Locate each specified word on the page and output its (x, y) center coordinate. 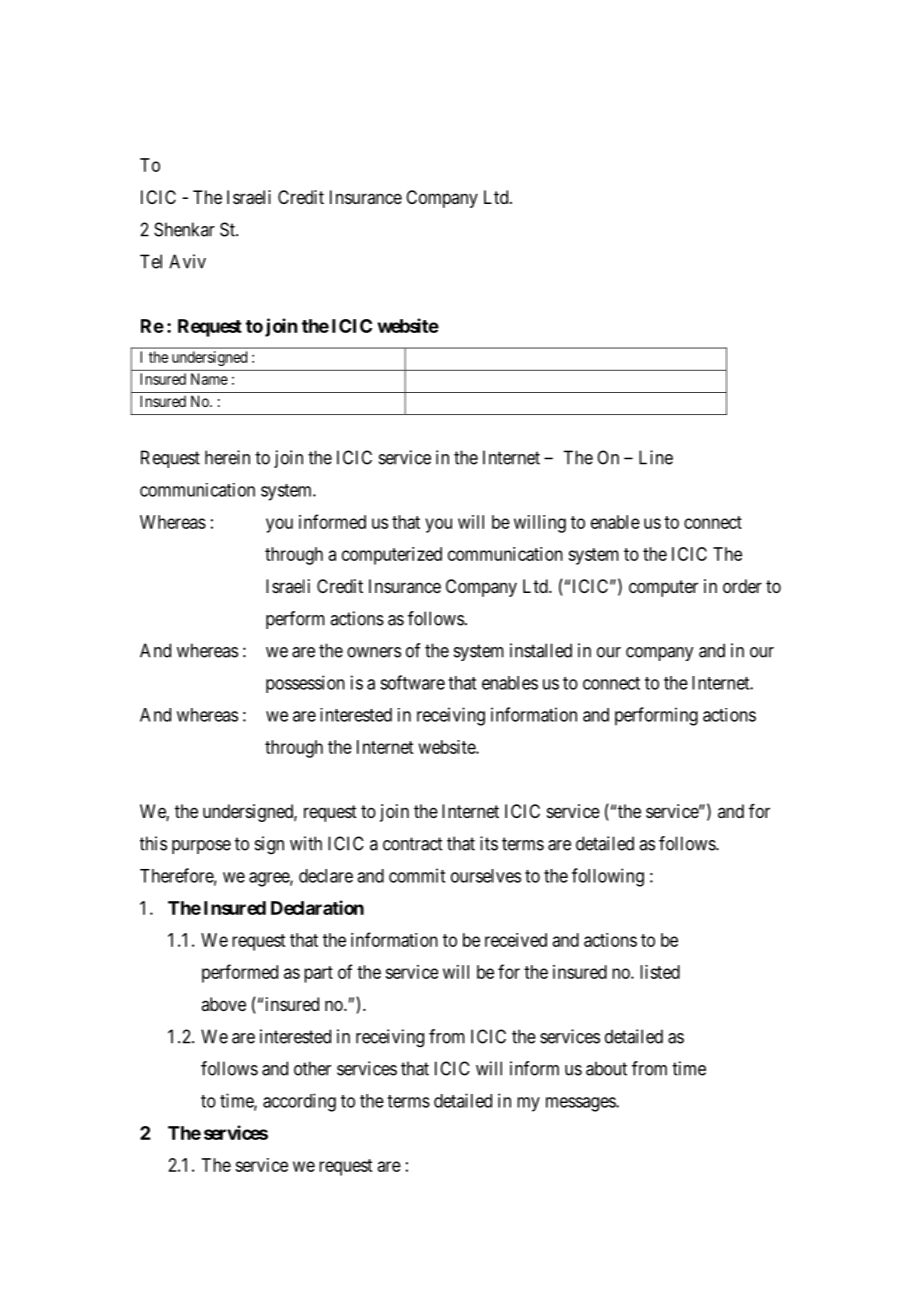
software (412, 682)
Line (656, 457)
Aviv (187, 261)
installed (541, 650)
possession (305, 684)
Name (209, 379)
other (312, 1068)
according (299, 1102)
